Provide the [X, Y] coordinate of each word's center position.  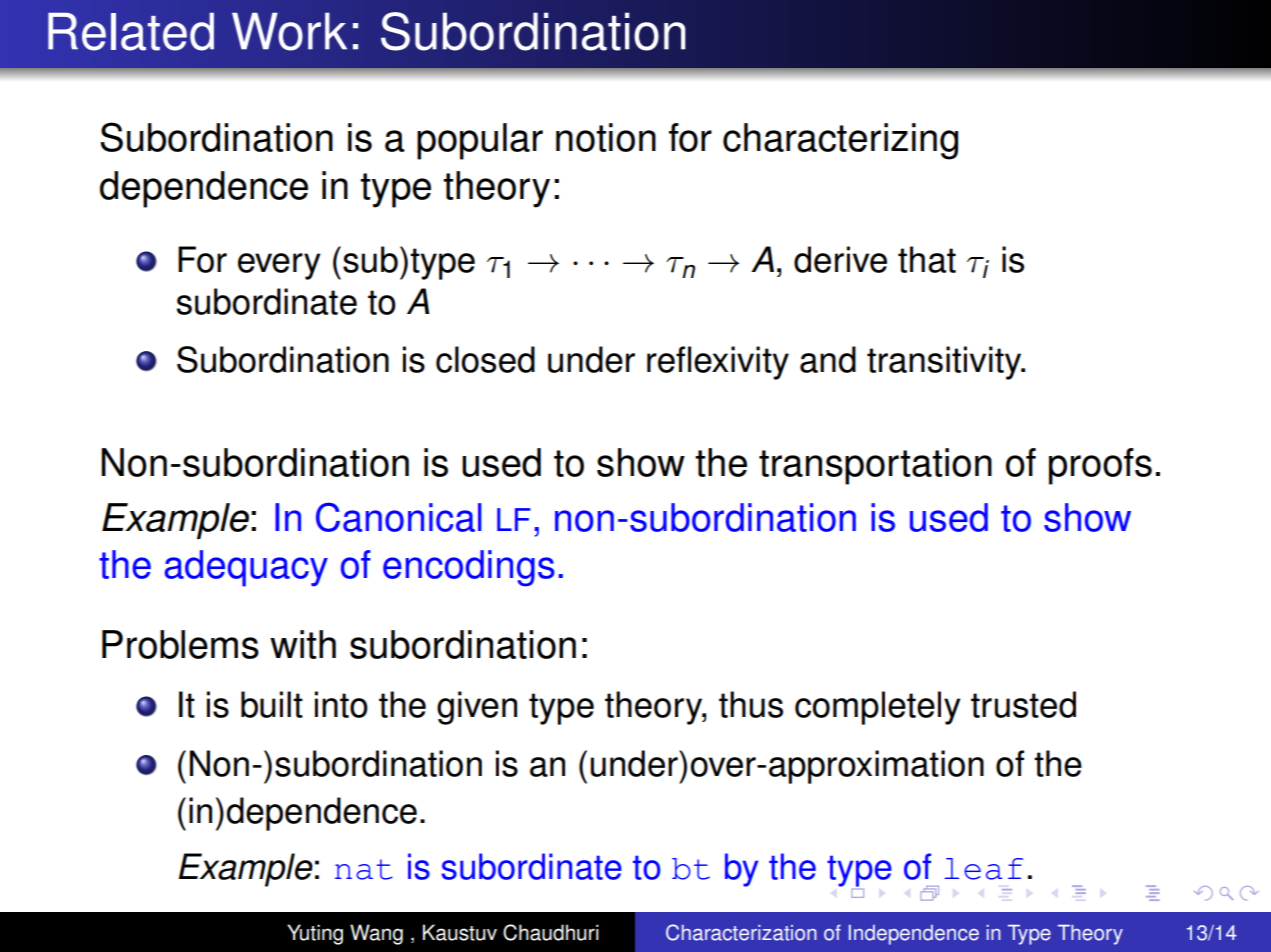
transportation [875, 466]
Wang [376, 934]
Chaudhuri [551, 932]
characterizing [840, 141]
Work [289, 31]
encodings [469, 568]
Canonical [399, 517]
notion [606, 137]
